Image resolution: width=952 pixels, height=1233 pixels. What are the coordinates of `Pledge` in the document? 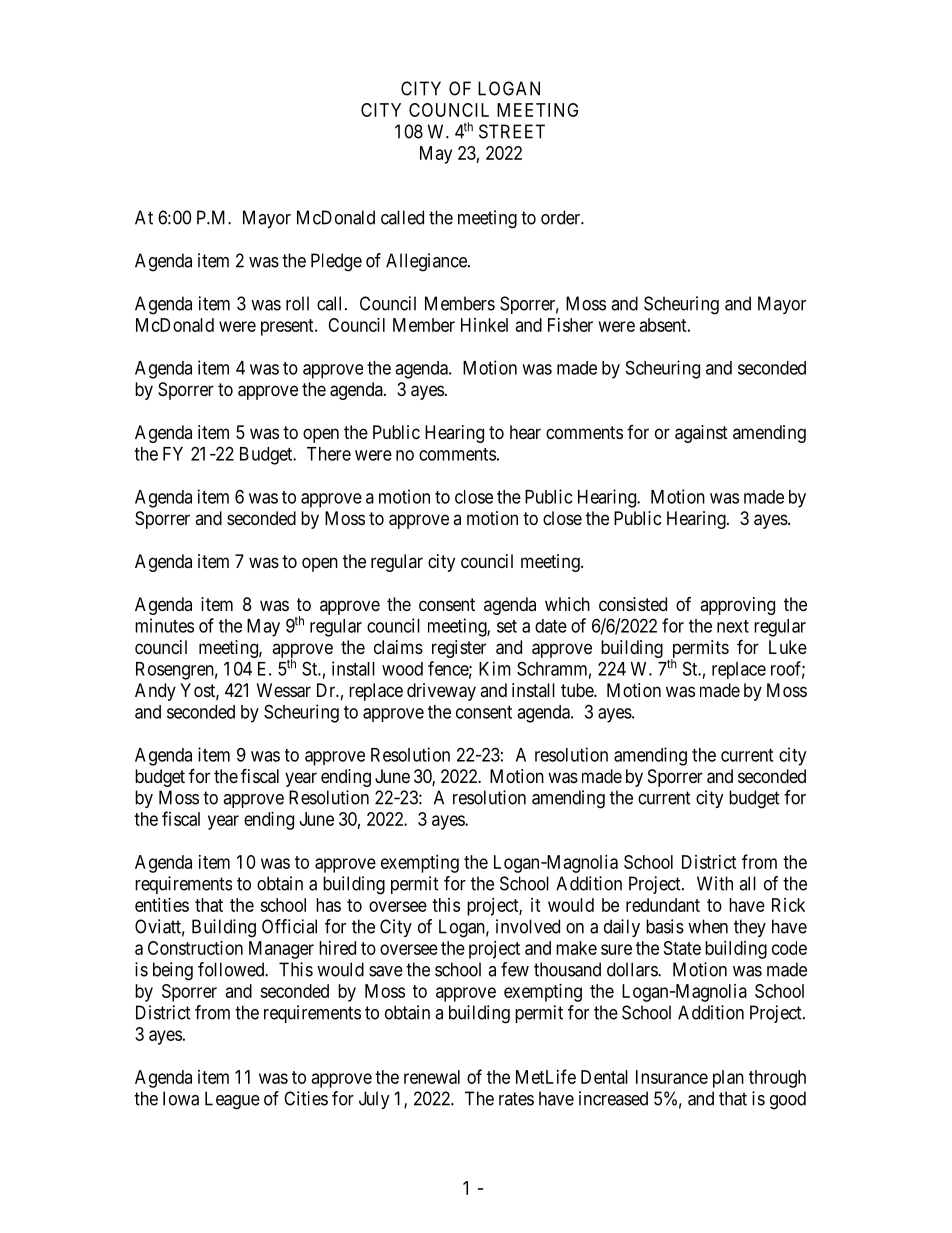 It's located at (336, 262).
